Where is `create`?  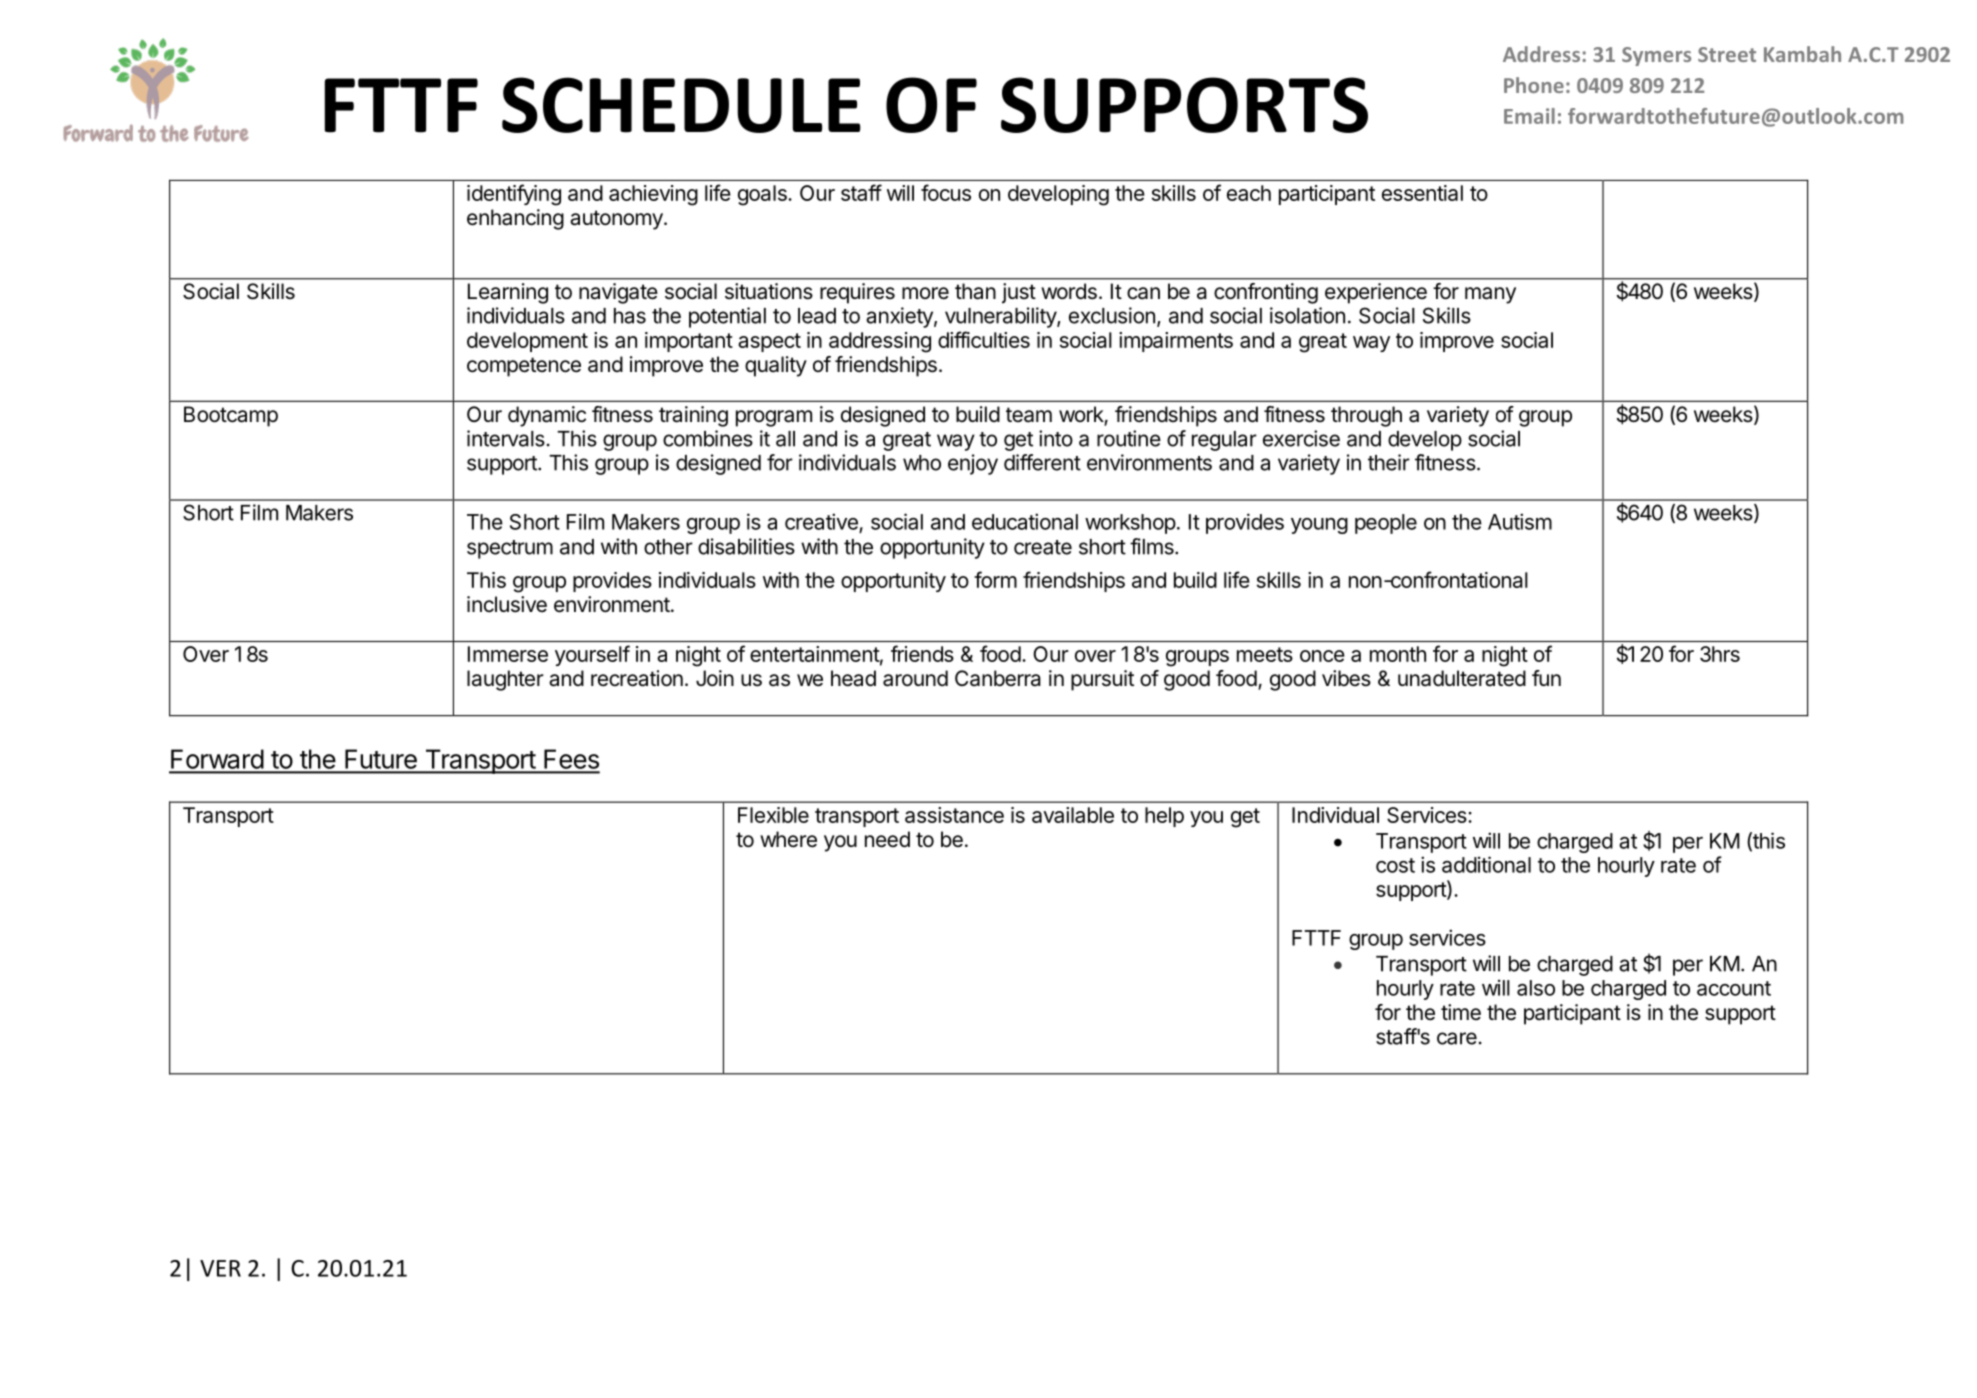 create is located at coordinates (1043, 547).
